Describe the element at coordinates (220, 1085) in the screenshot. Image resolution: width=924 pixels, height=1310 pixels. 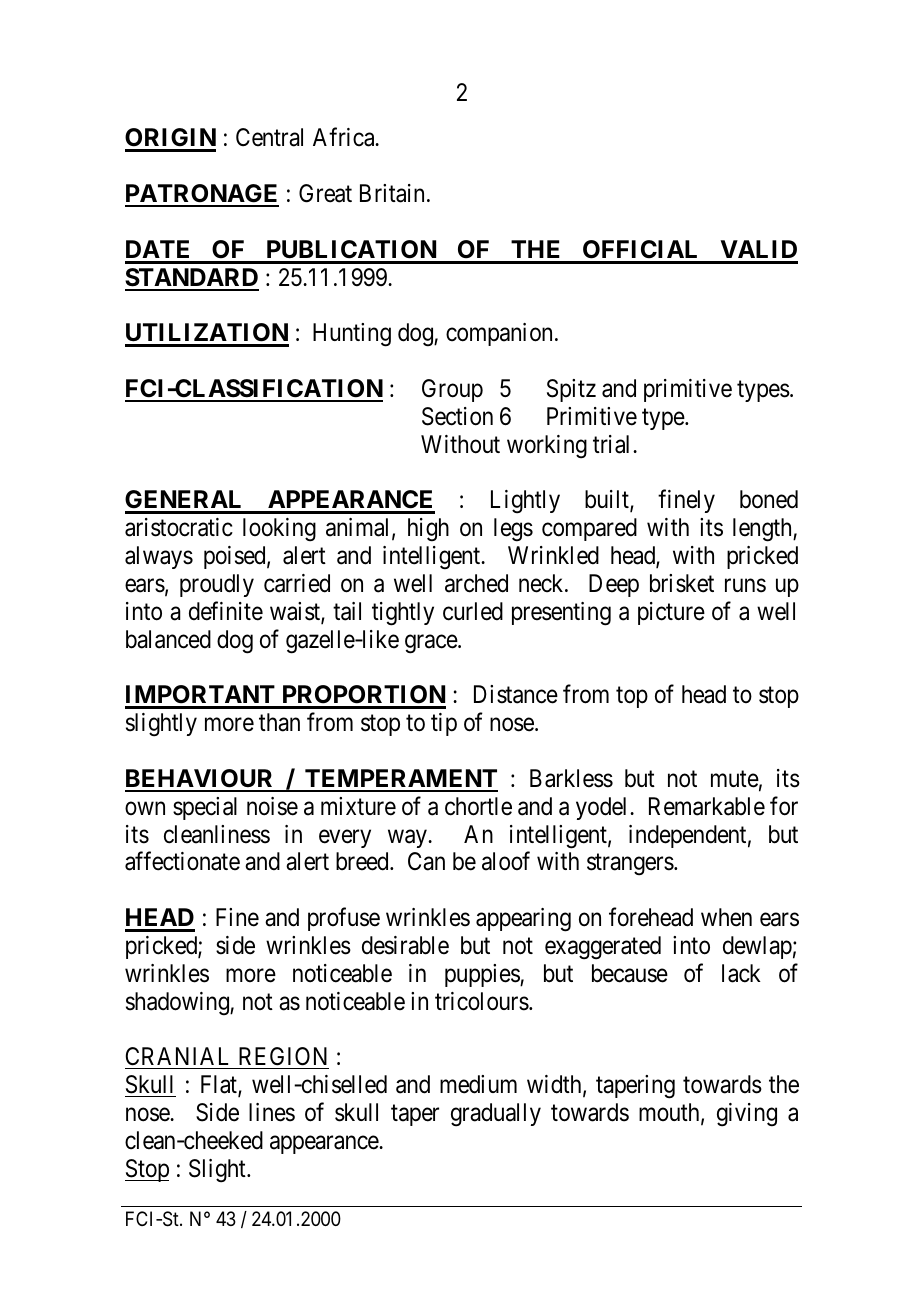
I see `Flat` at that location.
